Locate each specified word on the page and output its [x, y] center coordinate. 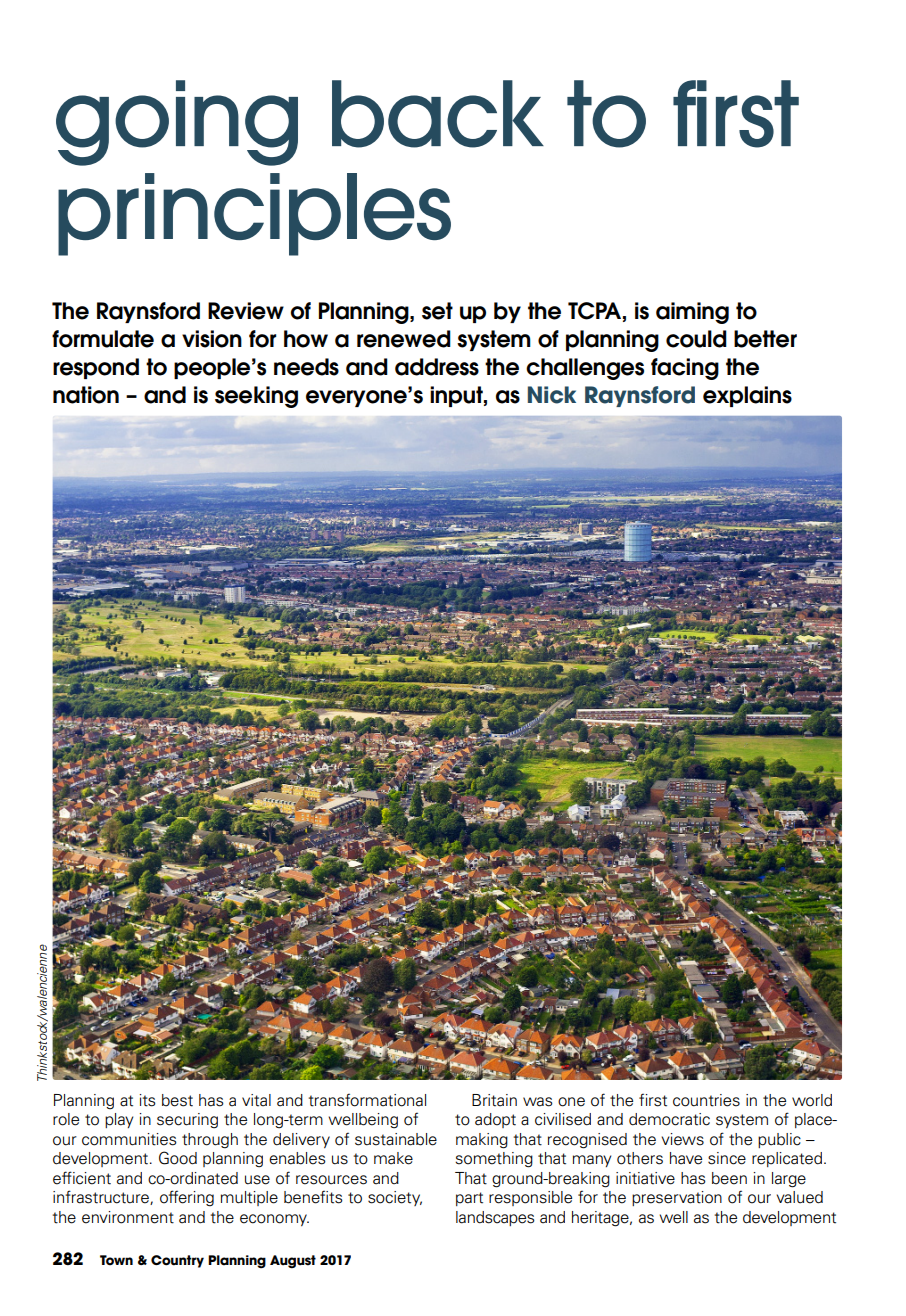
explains [747, 396]
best [177, 1100]
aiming [692, 313]
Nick [552, 395]
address [437, 367]
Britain [494, 1100]
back [438, 114]
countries [706, 1100]
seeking [256, 397]
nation [86, 395]
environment [128, 1217]
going [177, 123]
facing [685, 369]
